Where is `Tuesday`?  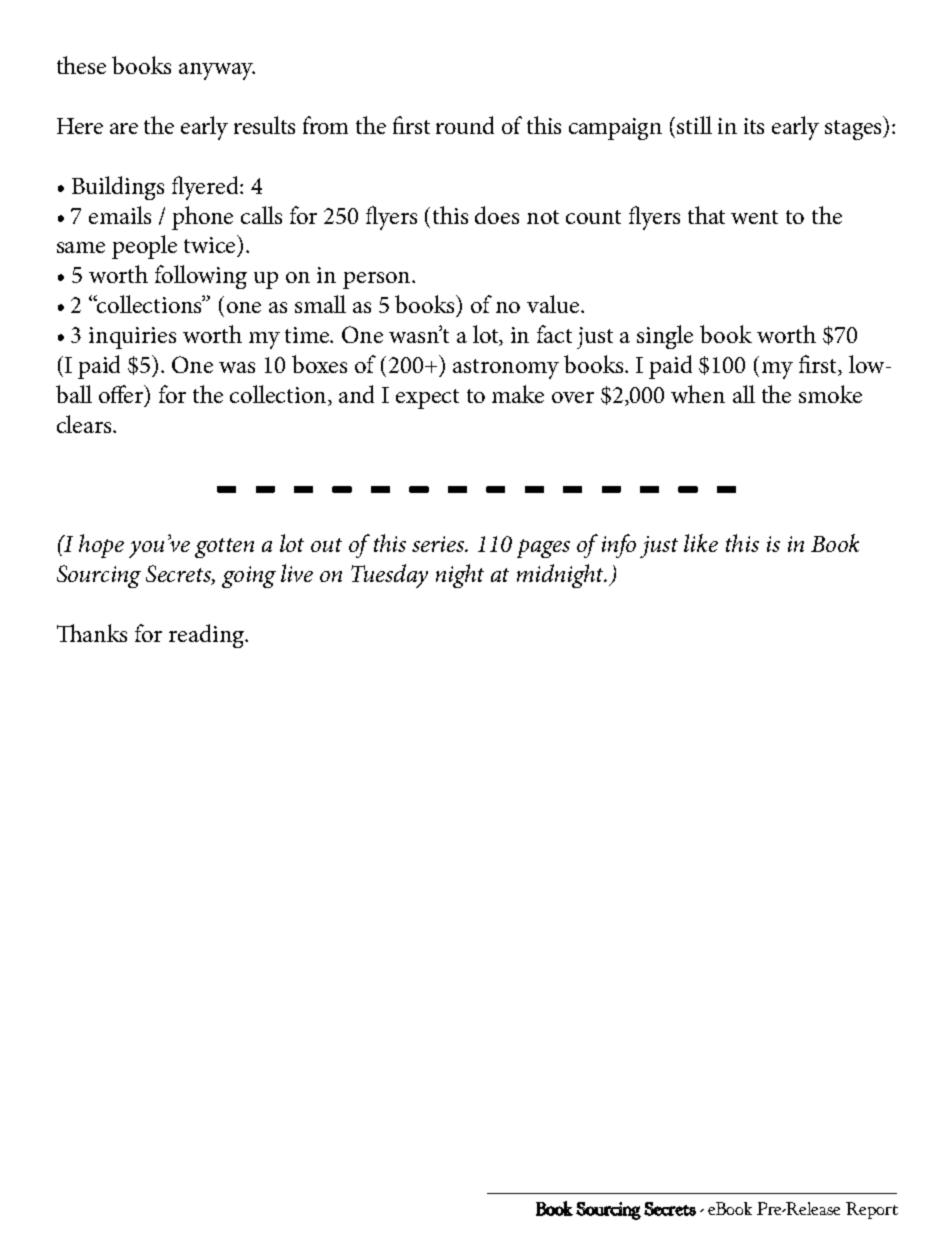
Tuesday is located at coordinates (389, 576).
